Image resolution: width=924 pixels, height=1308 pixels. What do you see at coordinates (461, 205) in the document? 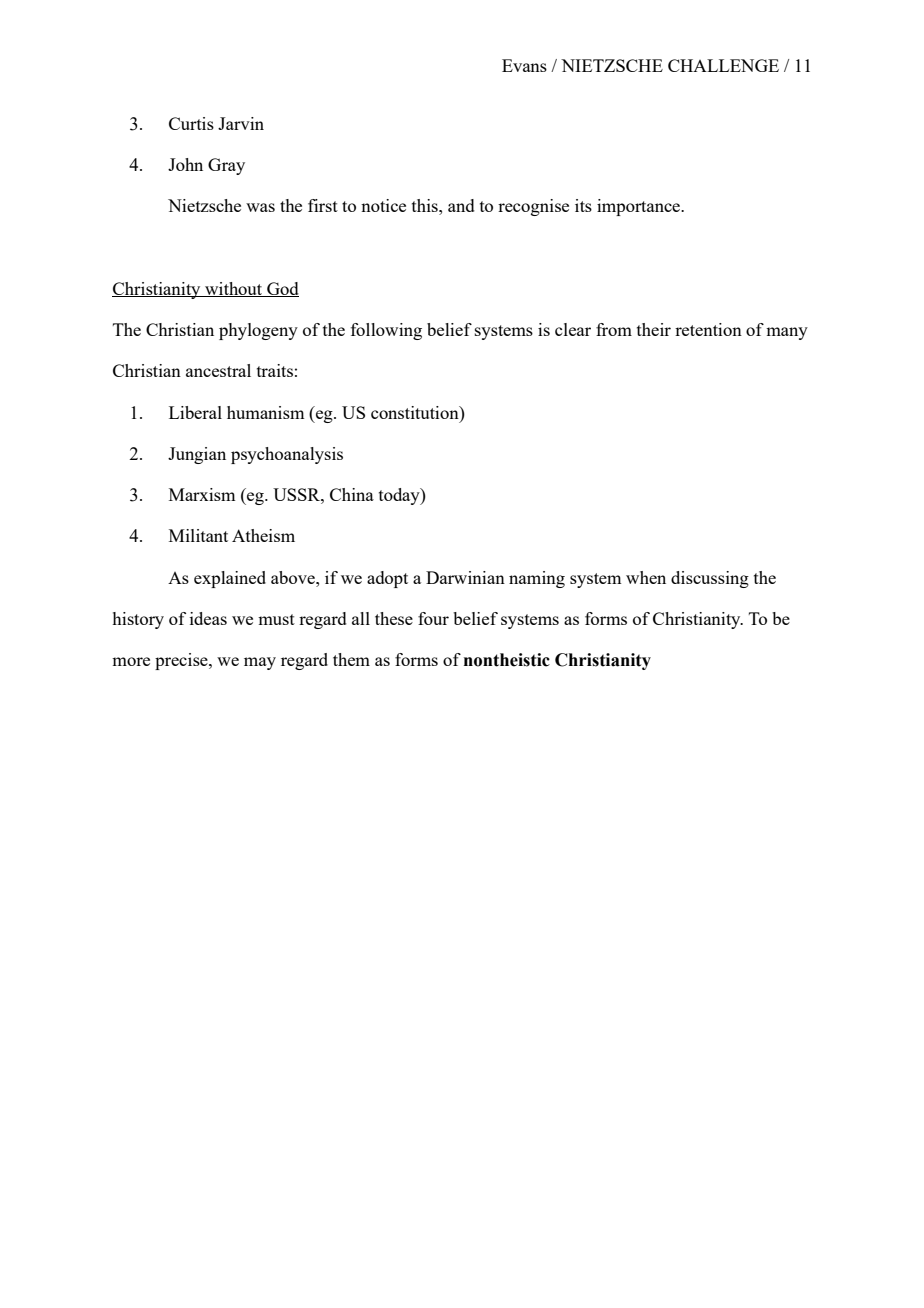
I see `and` at bounding box center [461, 205].
